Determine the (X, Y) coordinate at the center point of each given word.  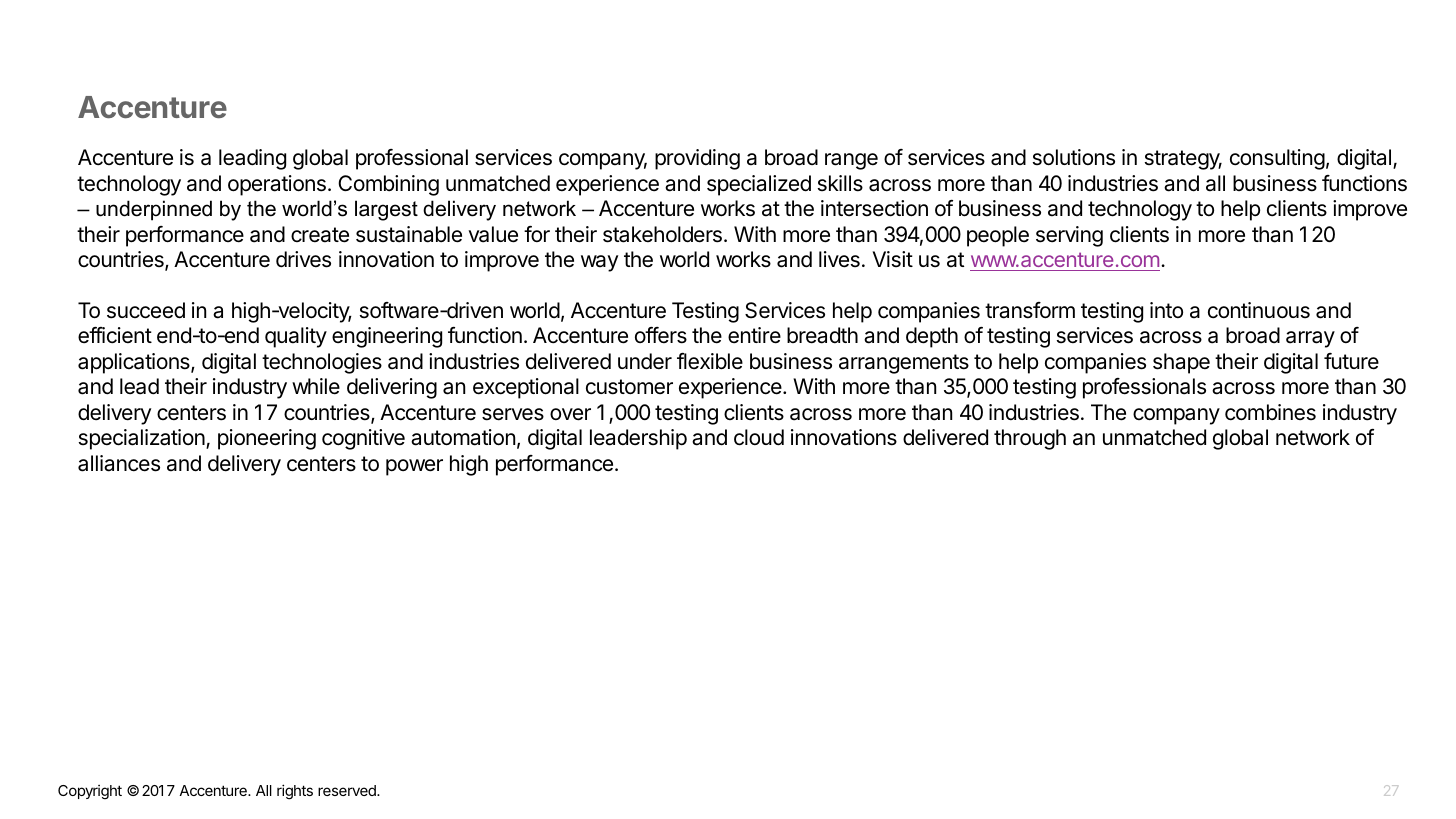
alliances (119, 463)
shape (1181, 363)
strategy (1183, 160)
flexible (710, 361)
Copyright (90, 792)
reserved (348, 790)
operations (277, 185)
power (414, 467)
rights (295, 792)
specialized (759, 185)
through (1030, 439)
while (316, 386)
